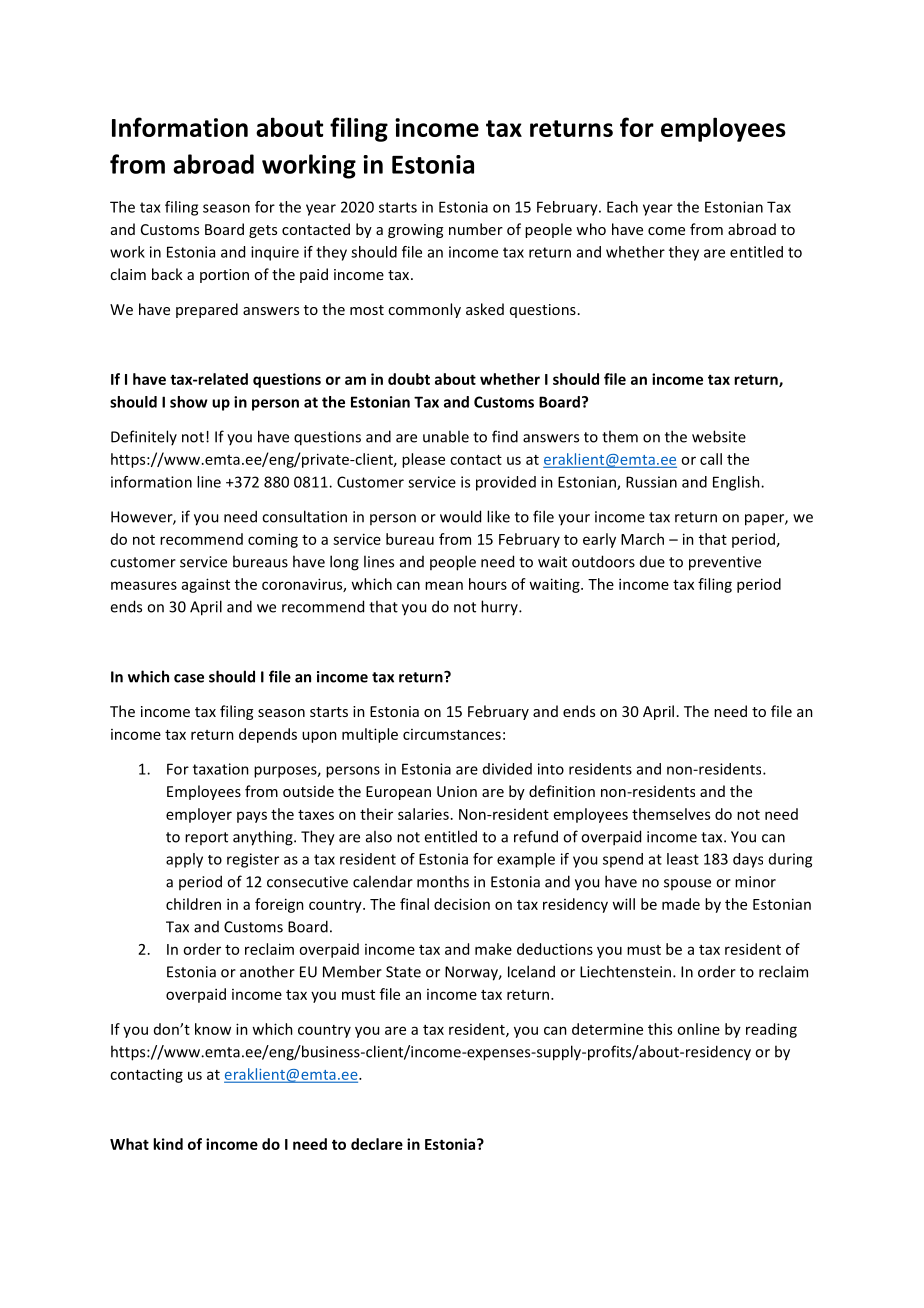 The image size is (924, 1308). What do you see at coordinates (263, 231) in the image?
I see `gets` at bounding box center [263, 231].
